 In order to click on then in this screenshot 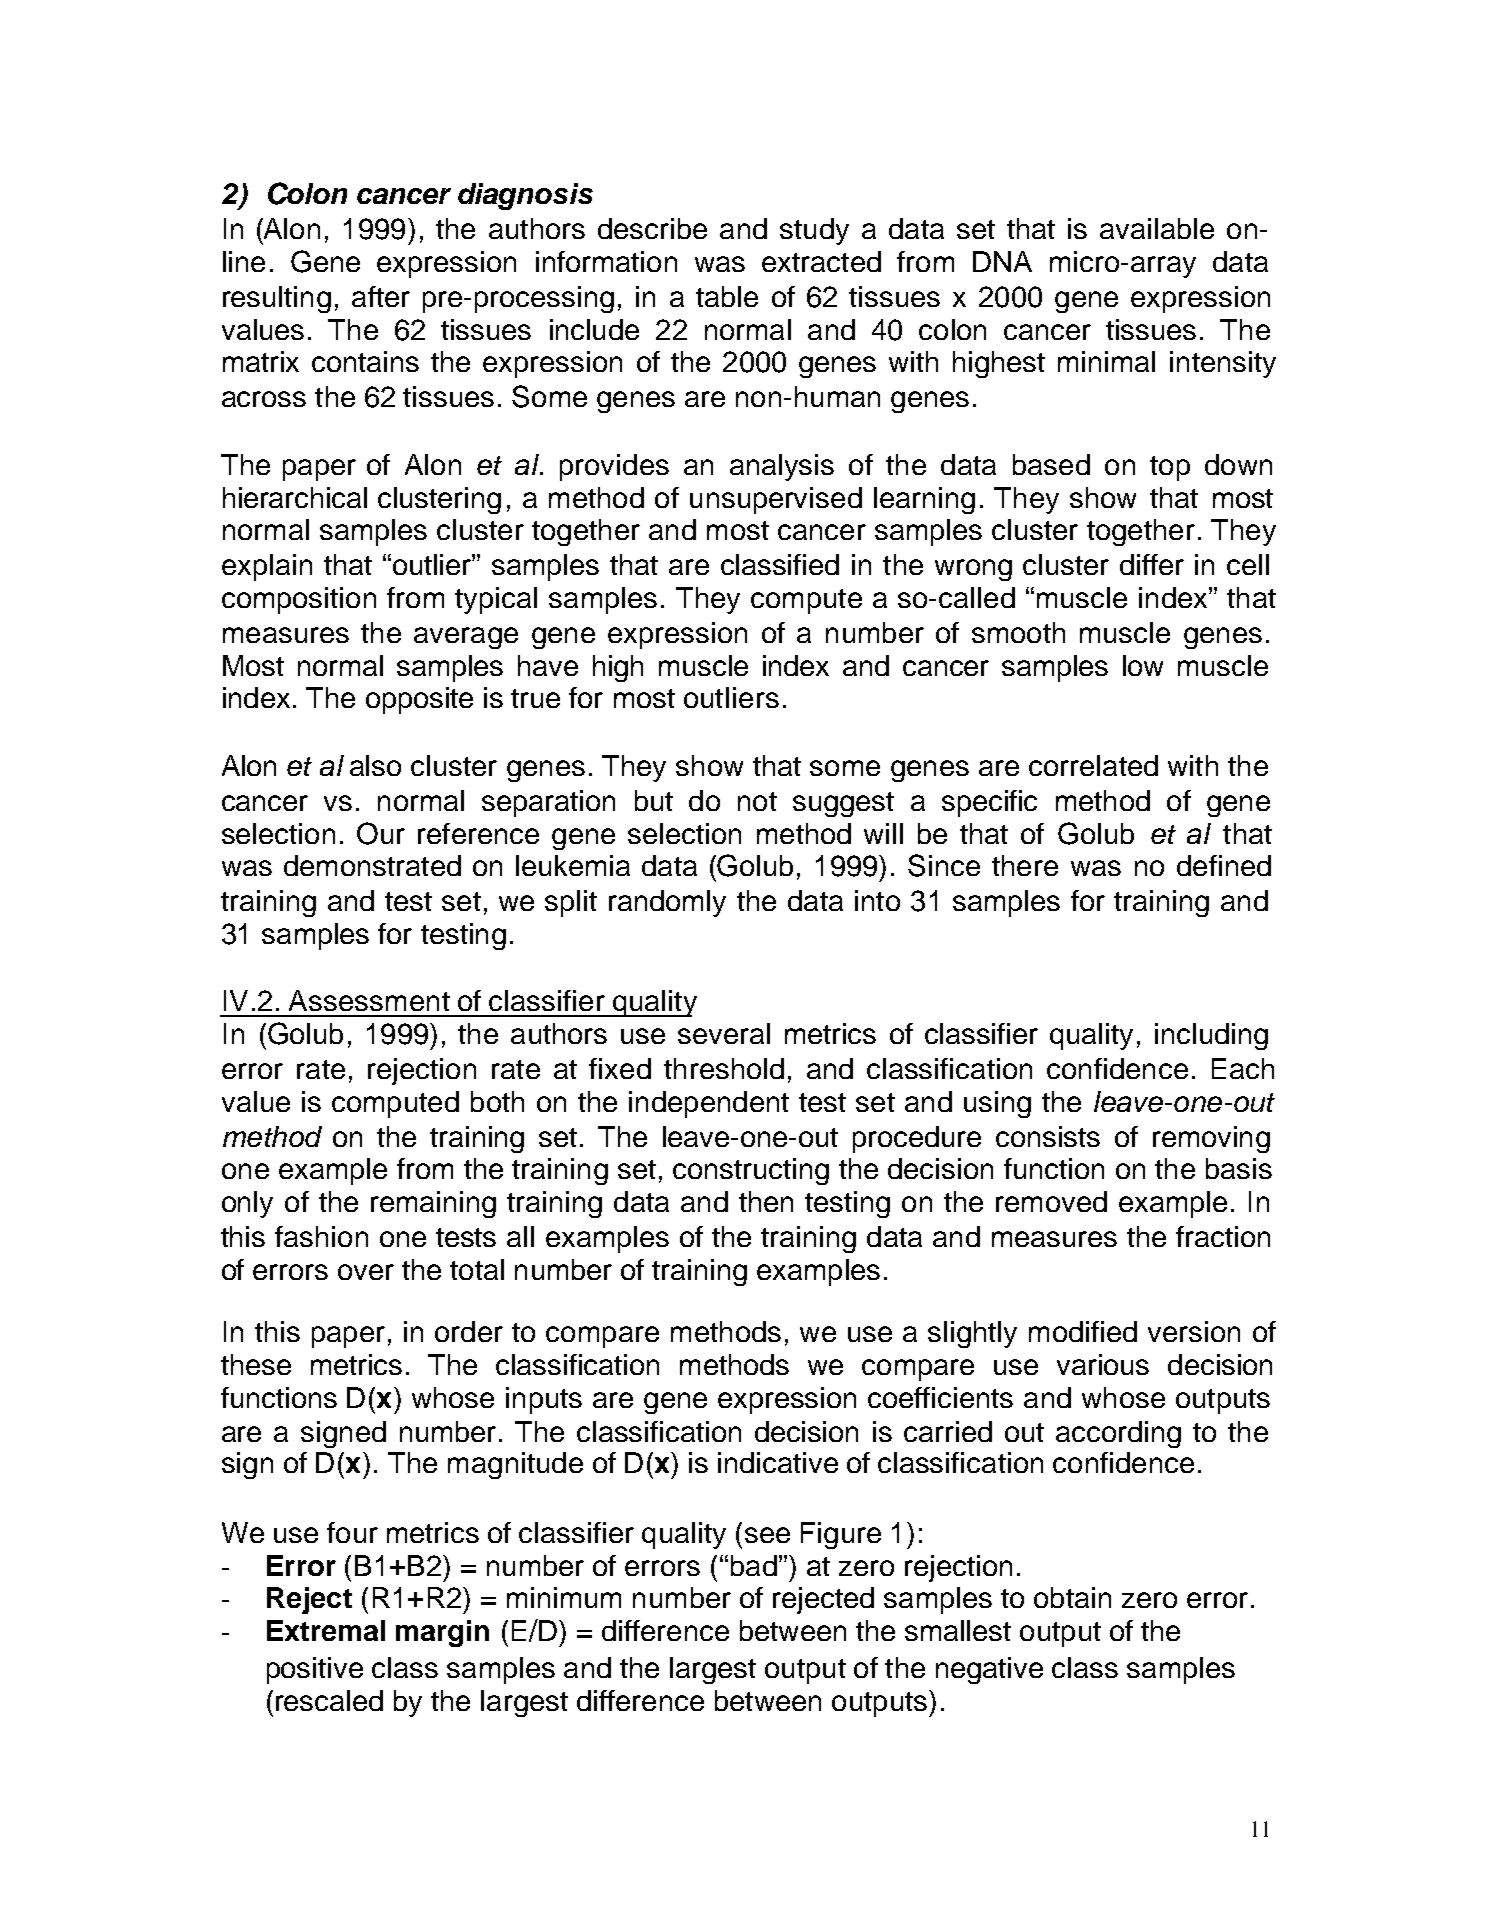, I will do `click(766, 1201)`.
